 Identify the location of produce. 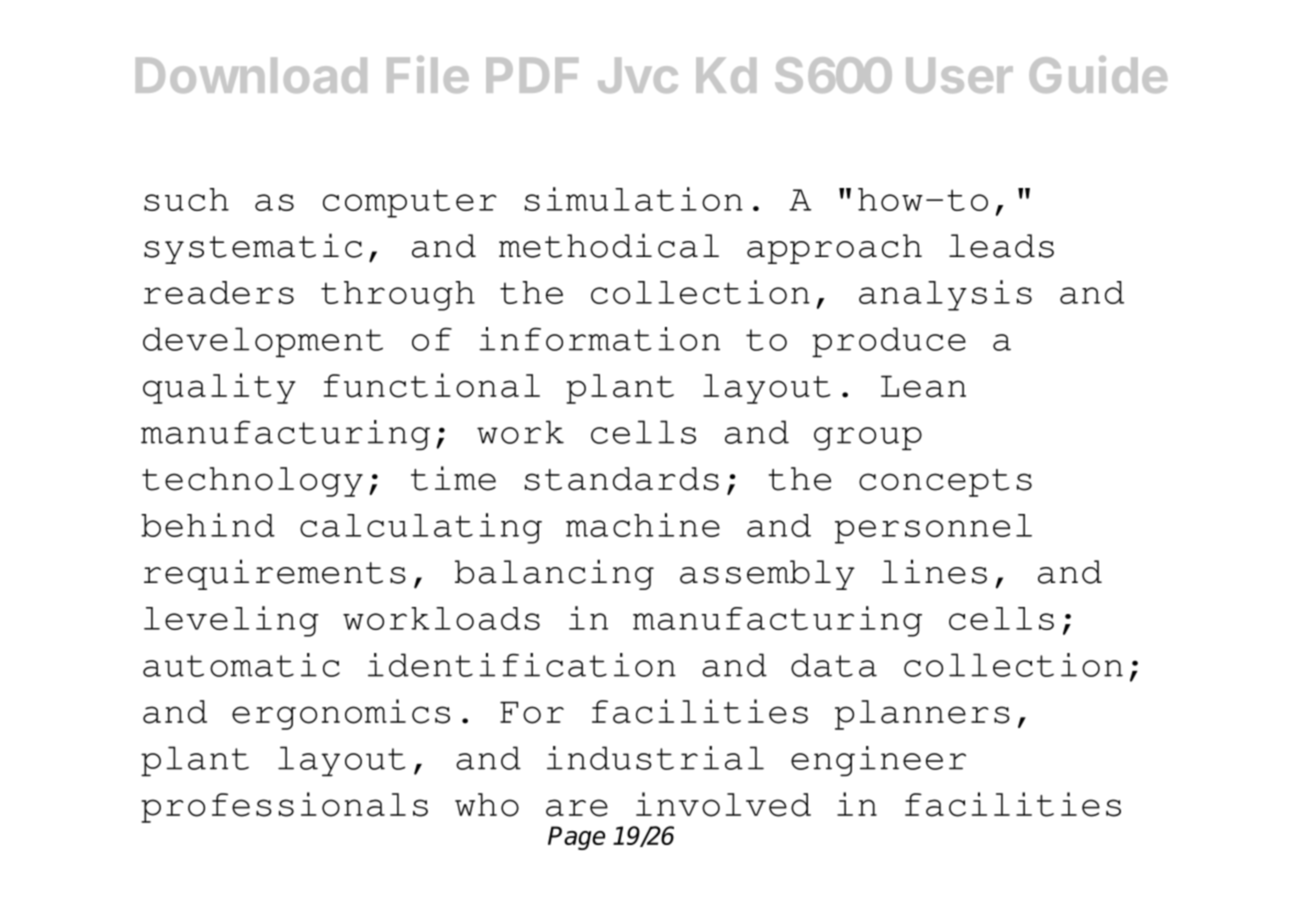
(889, 342).
